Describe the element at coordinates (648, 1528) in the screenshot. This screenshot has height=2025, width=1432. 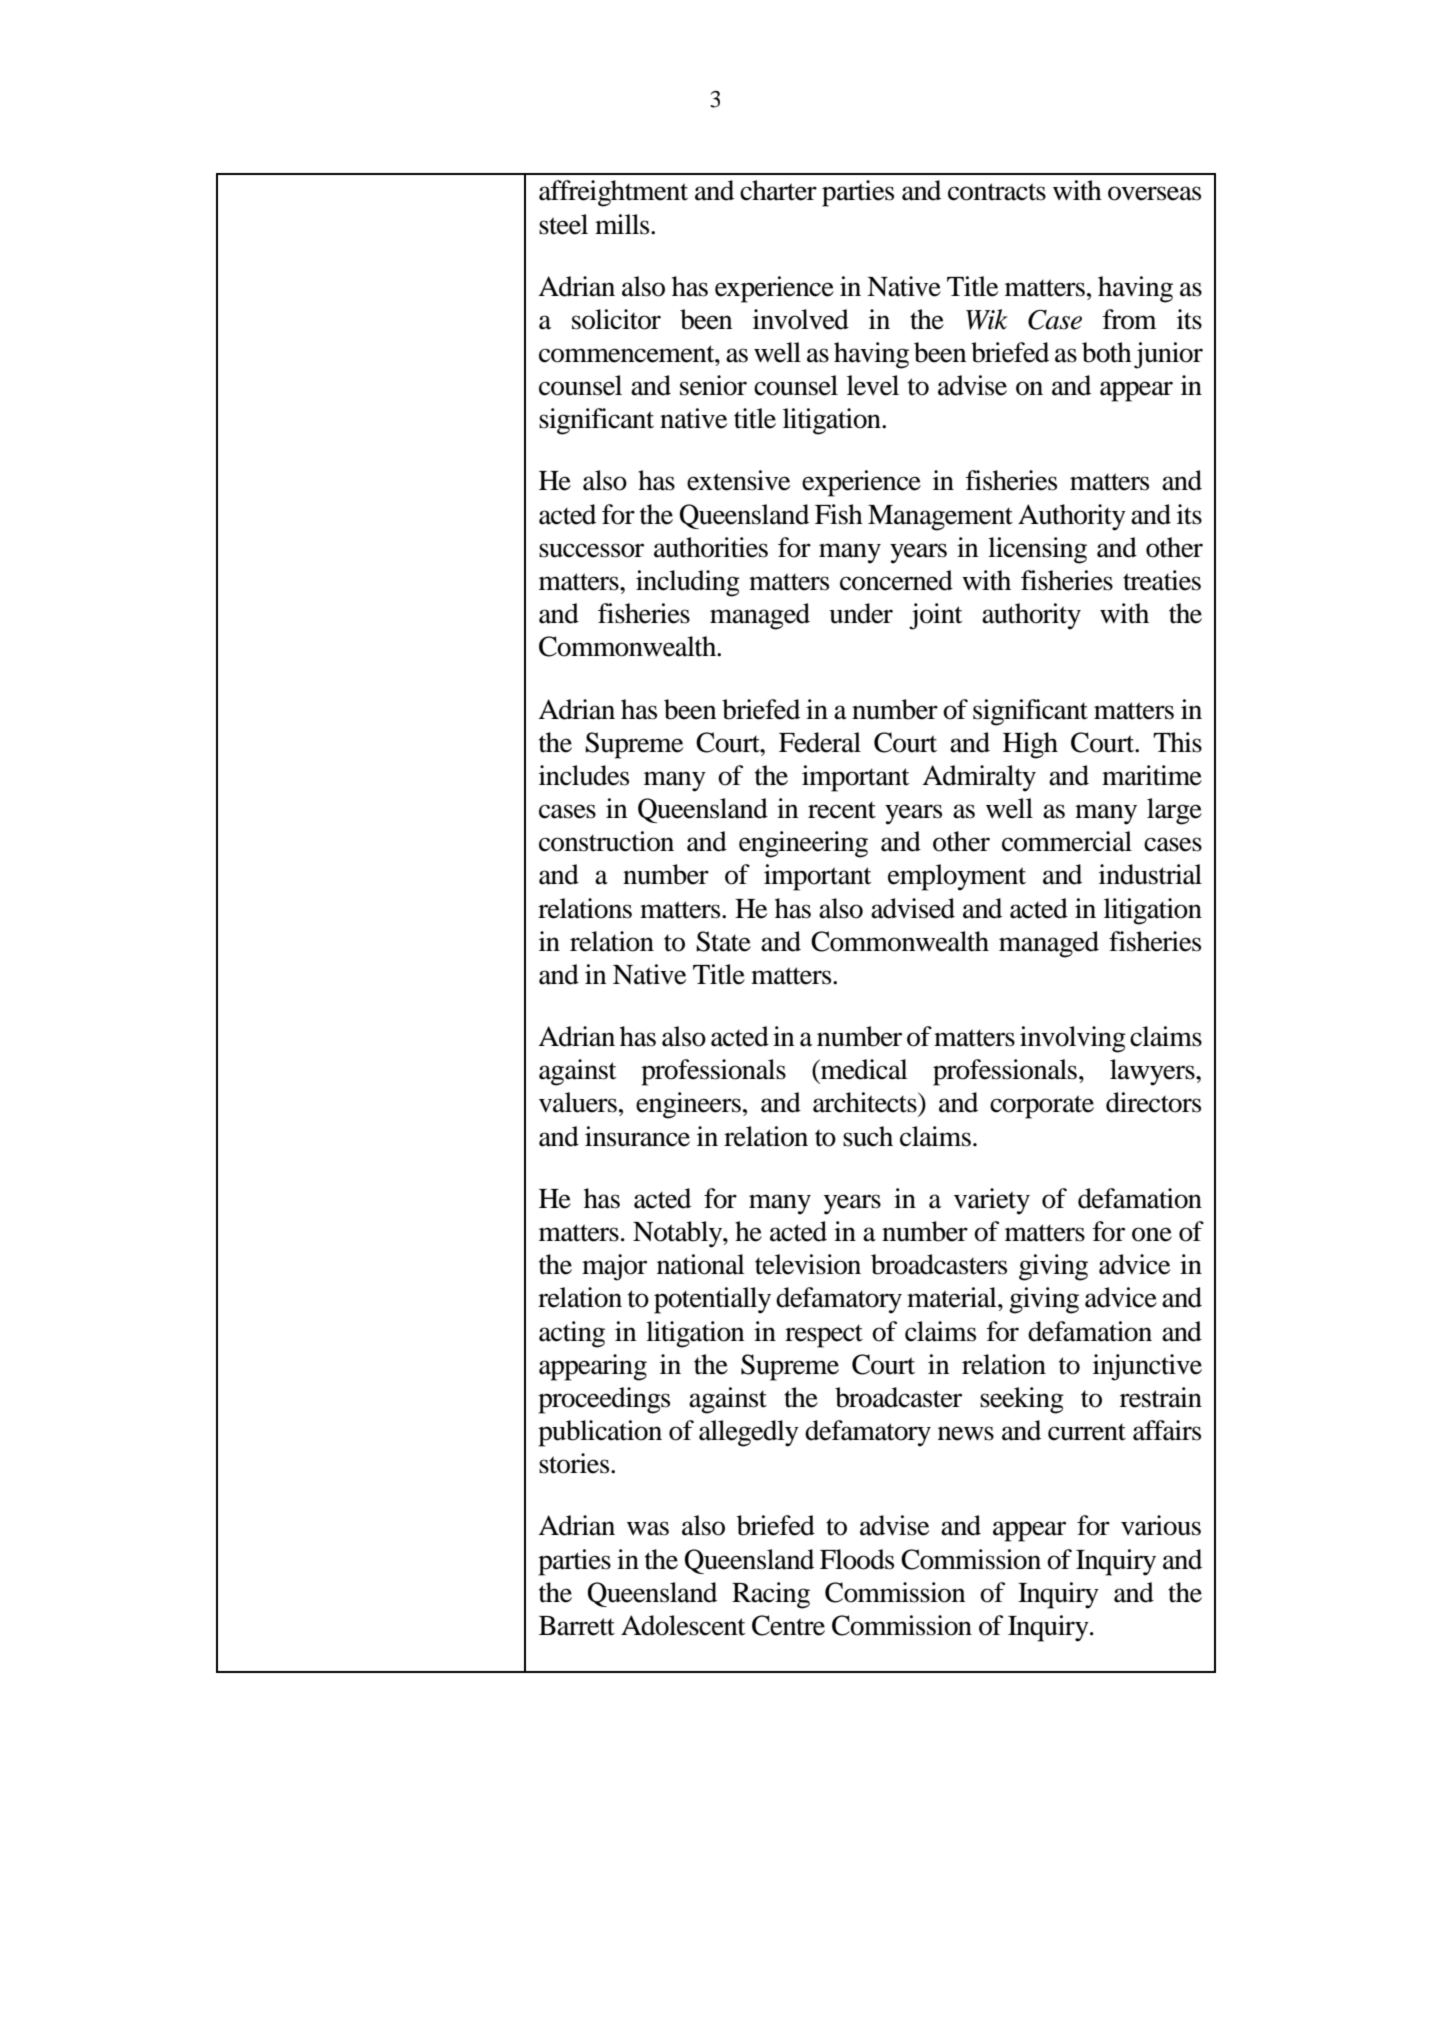
I see `was` at that location.
